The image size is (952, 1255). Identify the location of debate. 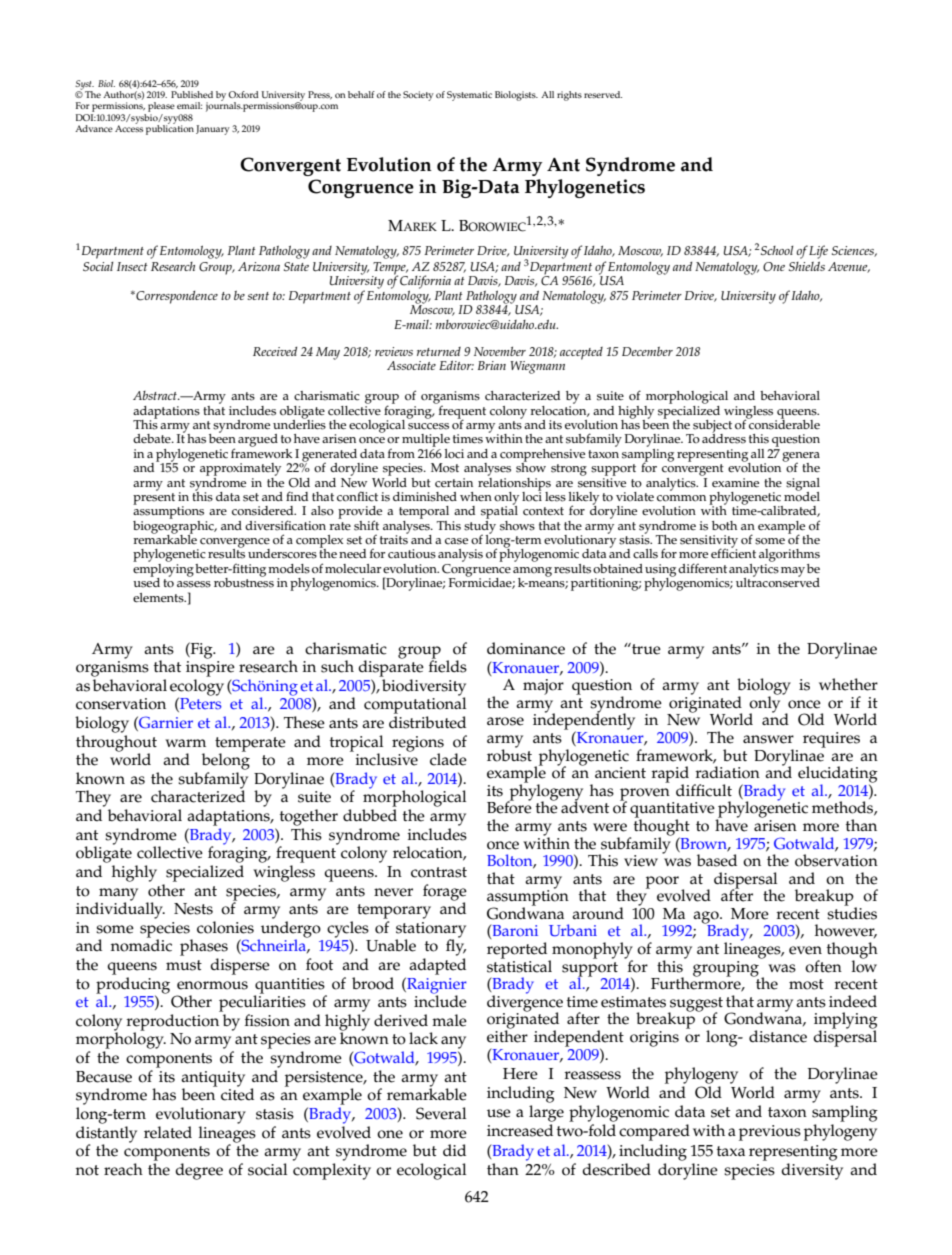
(153, 438).
